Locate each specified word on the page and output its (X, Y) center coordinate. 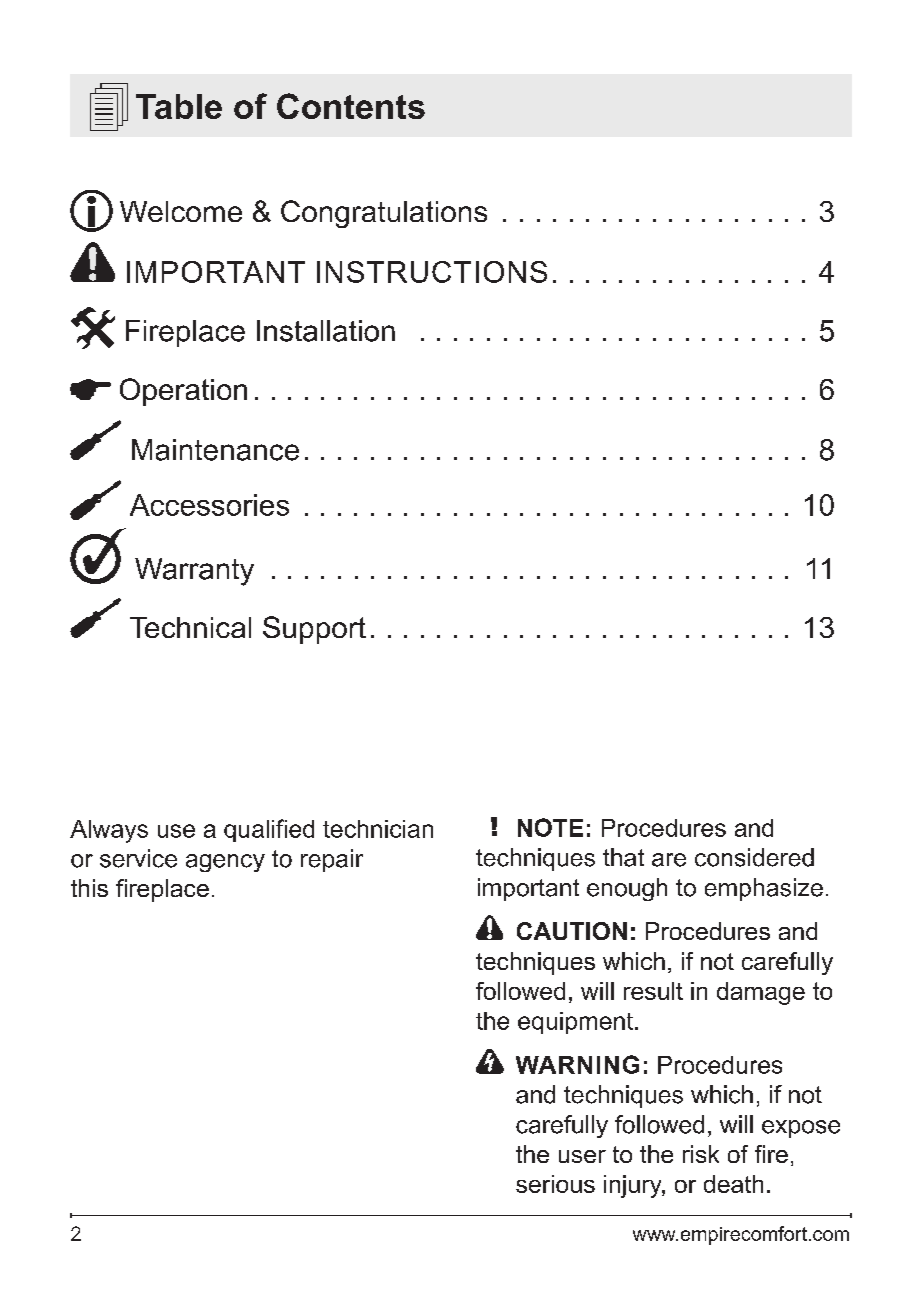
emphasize (764, 889)
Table (179, 106)
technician (378, 829)
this (89, 888)
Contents (351, 106)
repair (332, 860)
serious (555, 1184)
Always (109, 831)
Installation (326, 331)
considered (754, 857)
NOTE (550, 827)
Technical (190, 627)
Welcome (181, 211)
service (138, 858)
